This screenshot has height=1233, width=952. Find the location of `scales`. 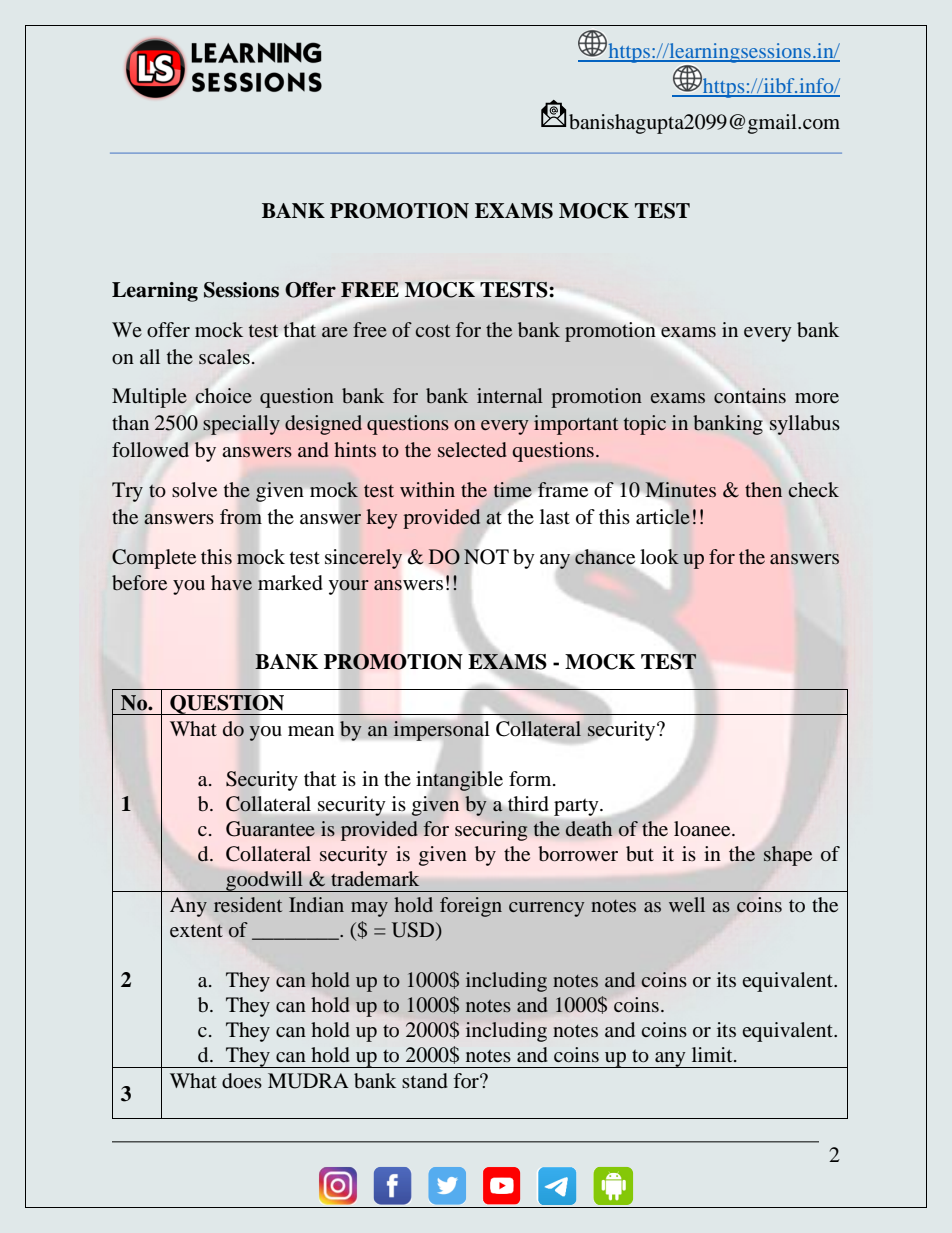

scales is located at coordinates (224, 356).
